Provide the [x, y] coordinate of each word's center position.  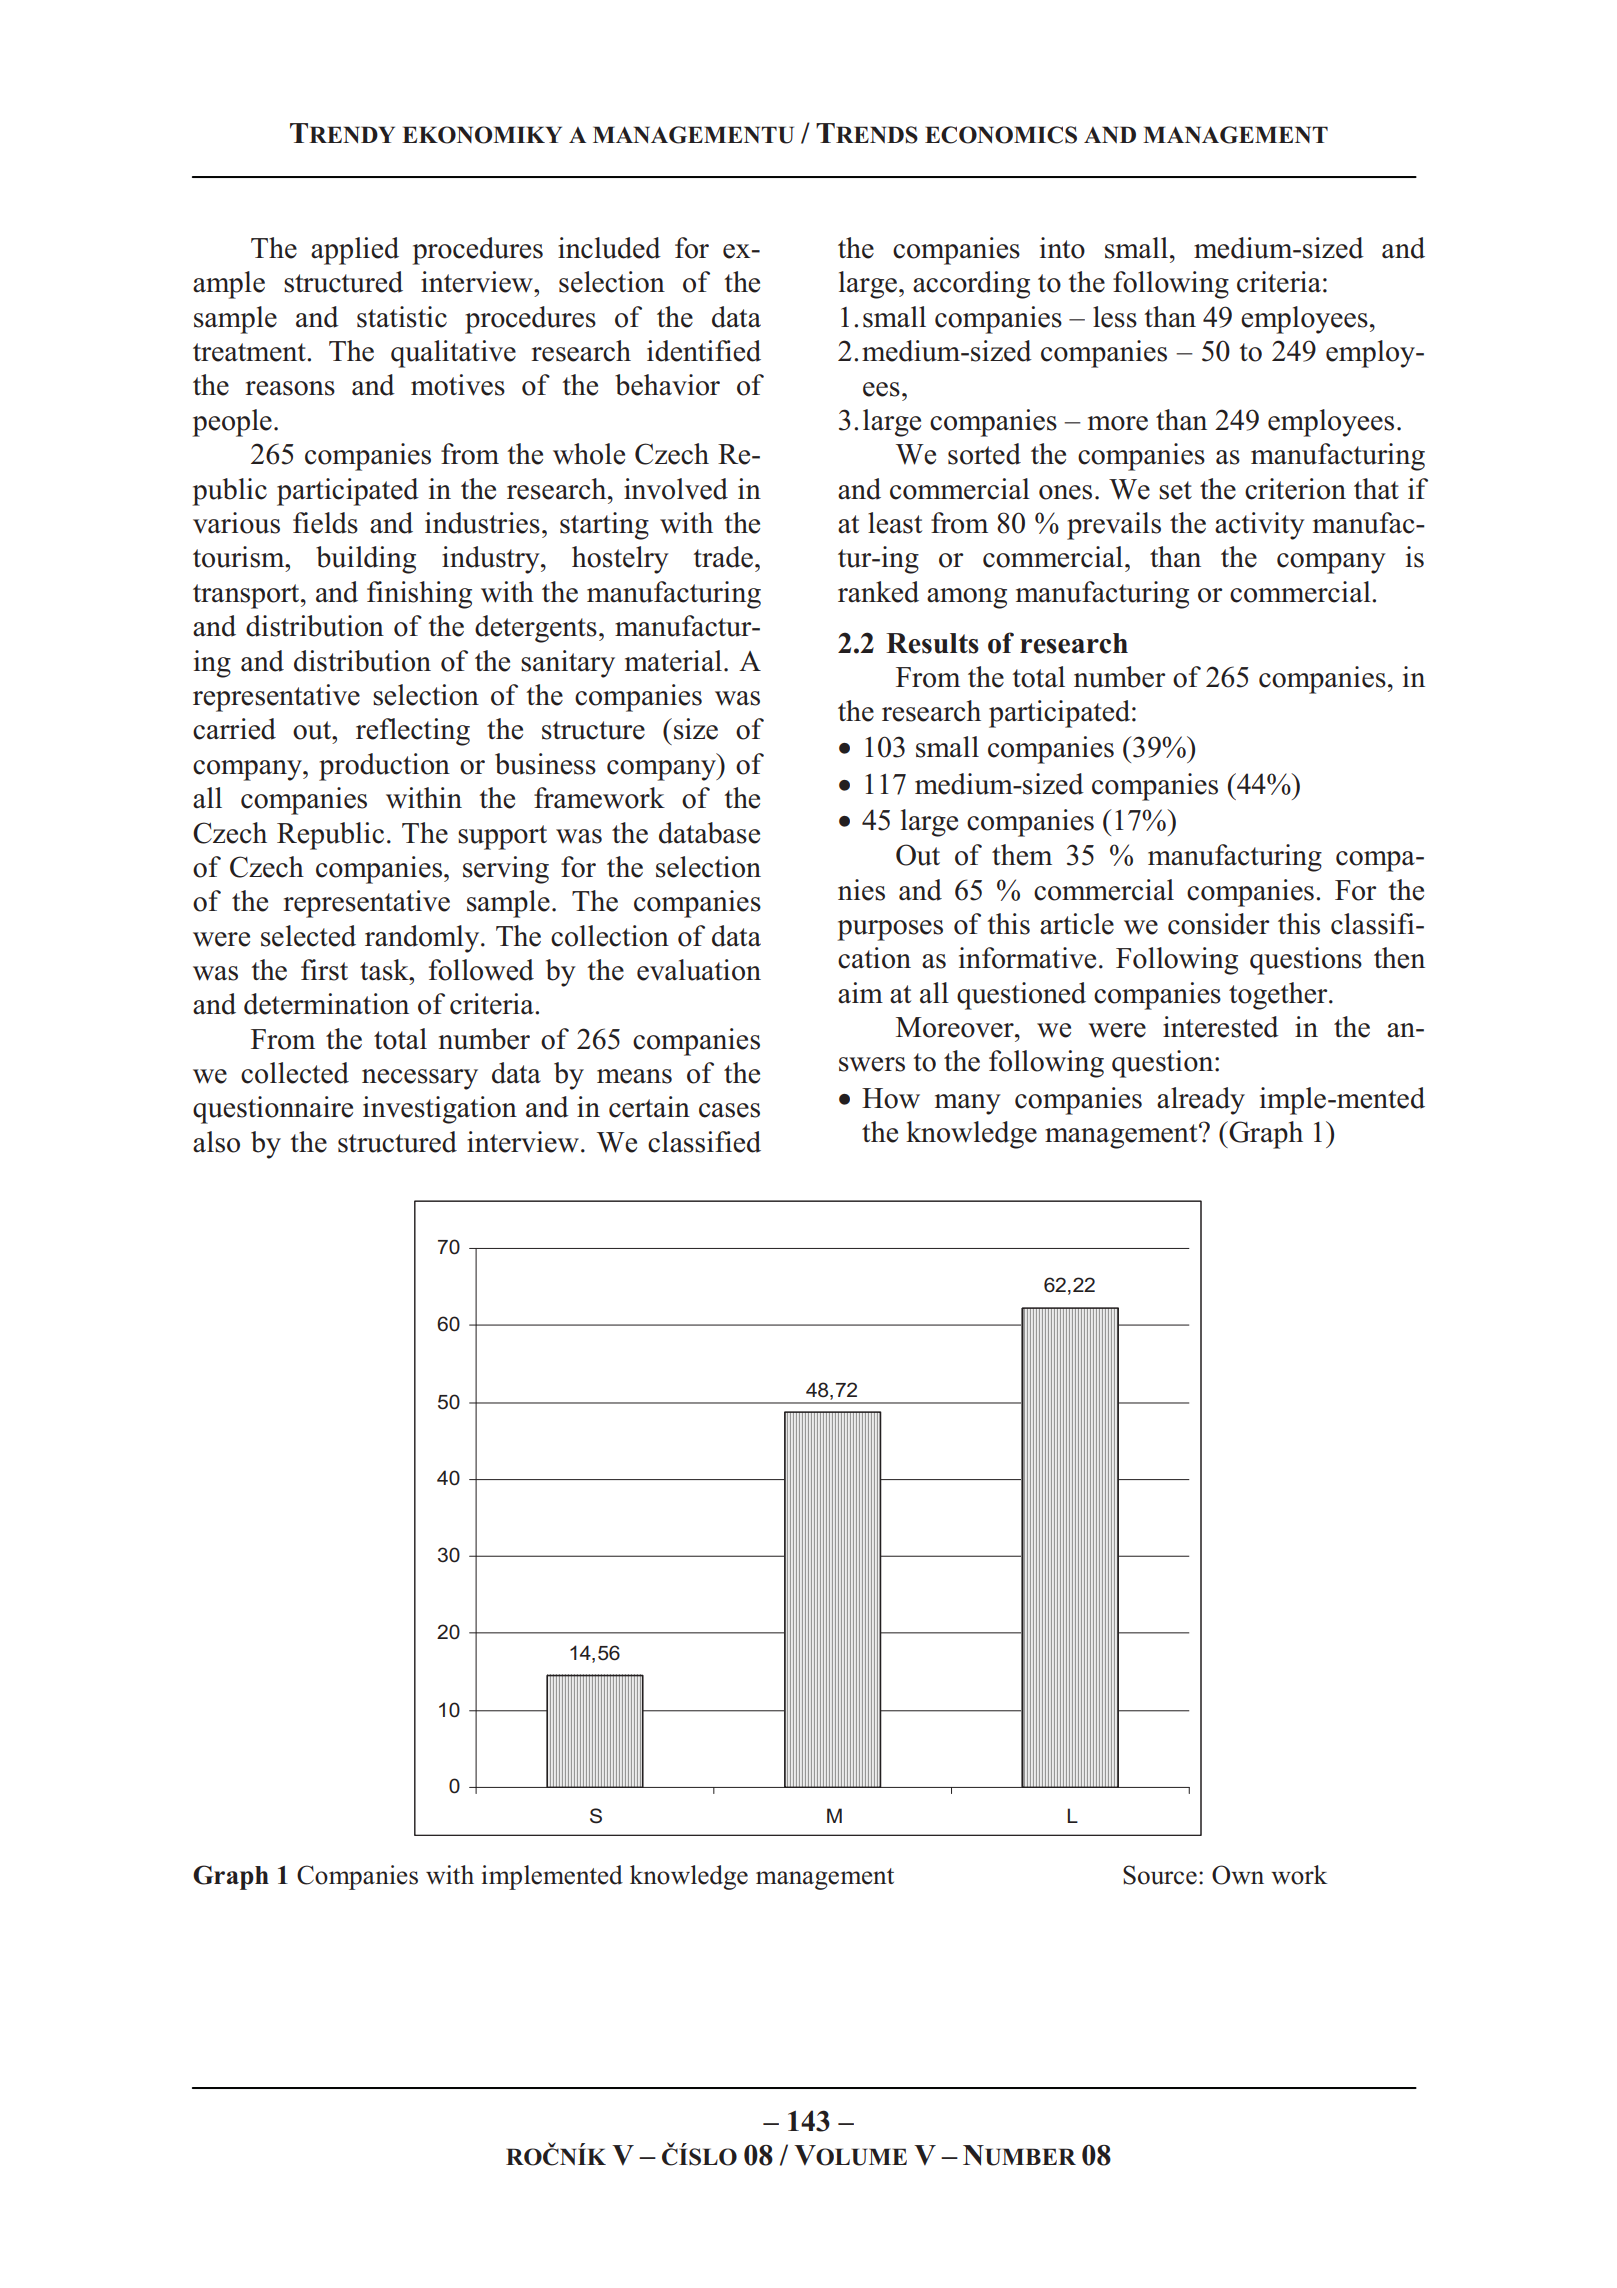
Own [1238, 1875]
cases [729, 1110]
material [673, 661]
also [216, 1142]
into [1062, 248]
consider [1218, 924]
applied [355, 251]
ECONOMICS [1001, 135]
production [384, 767]
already [1201, 1101]
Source [1160, 1875]
